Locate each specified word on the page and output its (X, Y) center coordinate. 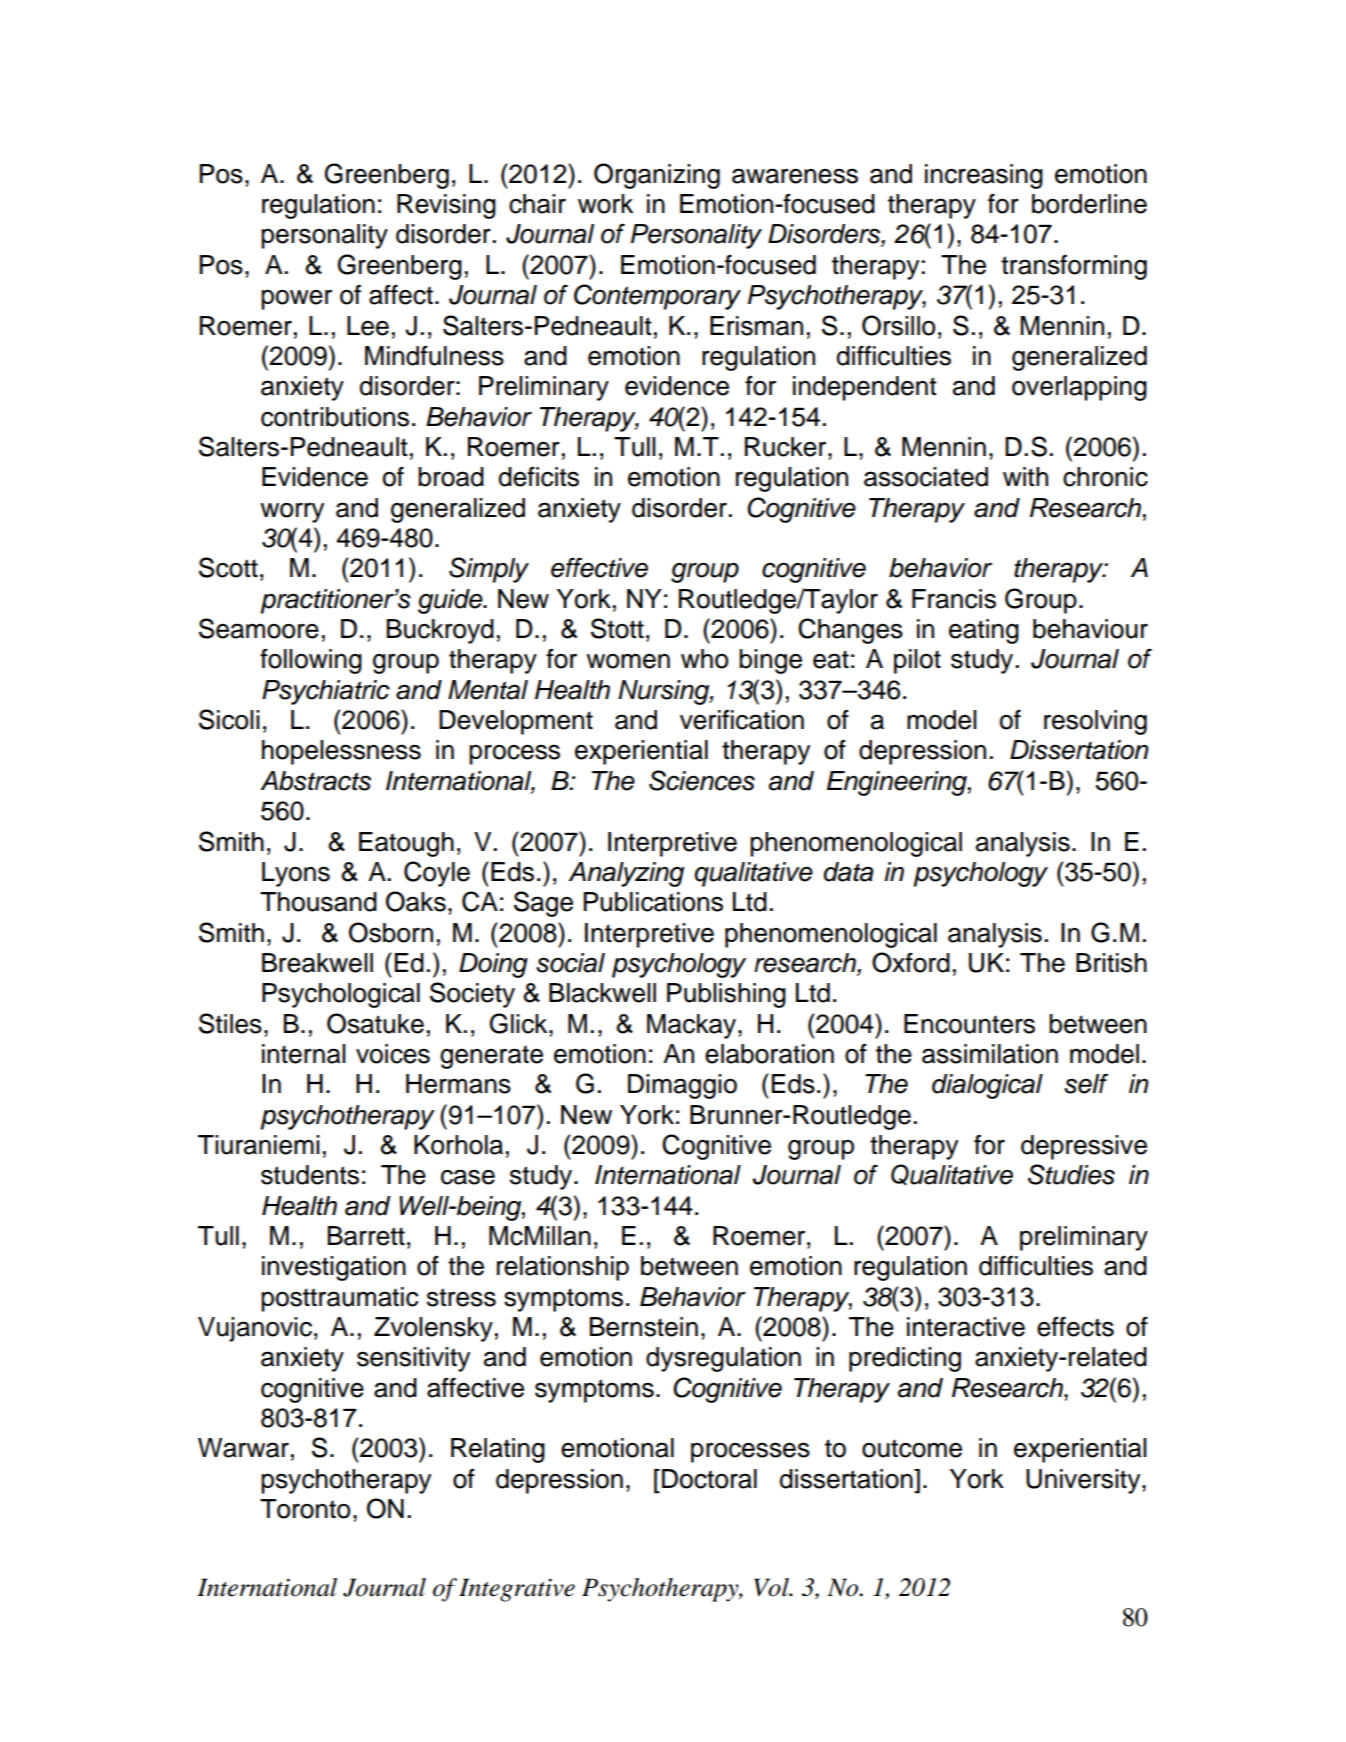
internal (304, 1054)
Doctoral (709, 1479)
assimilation (990, 1054)
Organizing (657, 176)
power (296, 299)
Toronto (305, 1509)
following (311, 661)
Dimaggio (682, 1086)
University (1084, 1481)
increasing (984, 176)
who (704, 659)
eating (984, 631)
